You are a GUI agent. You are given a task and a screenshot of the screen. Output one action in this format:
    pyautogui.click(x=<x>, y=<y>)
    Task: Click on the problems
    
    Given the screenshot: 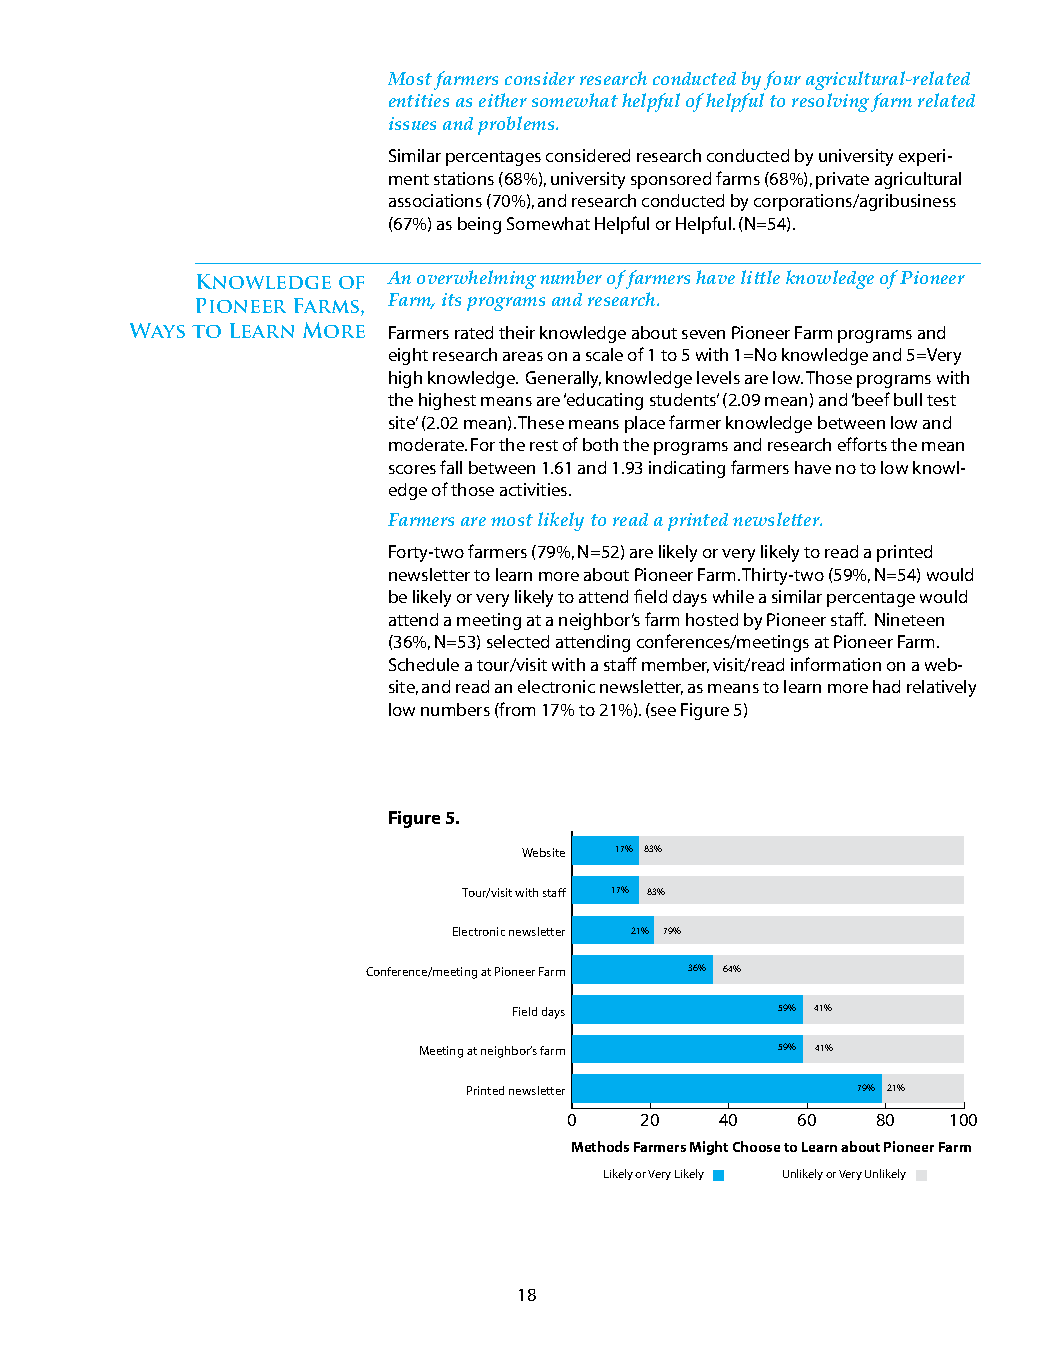 What is the action you would take?
    pyautogui.click(x=517, y=125)
